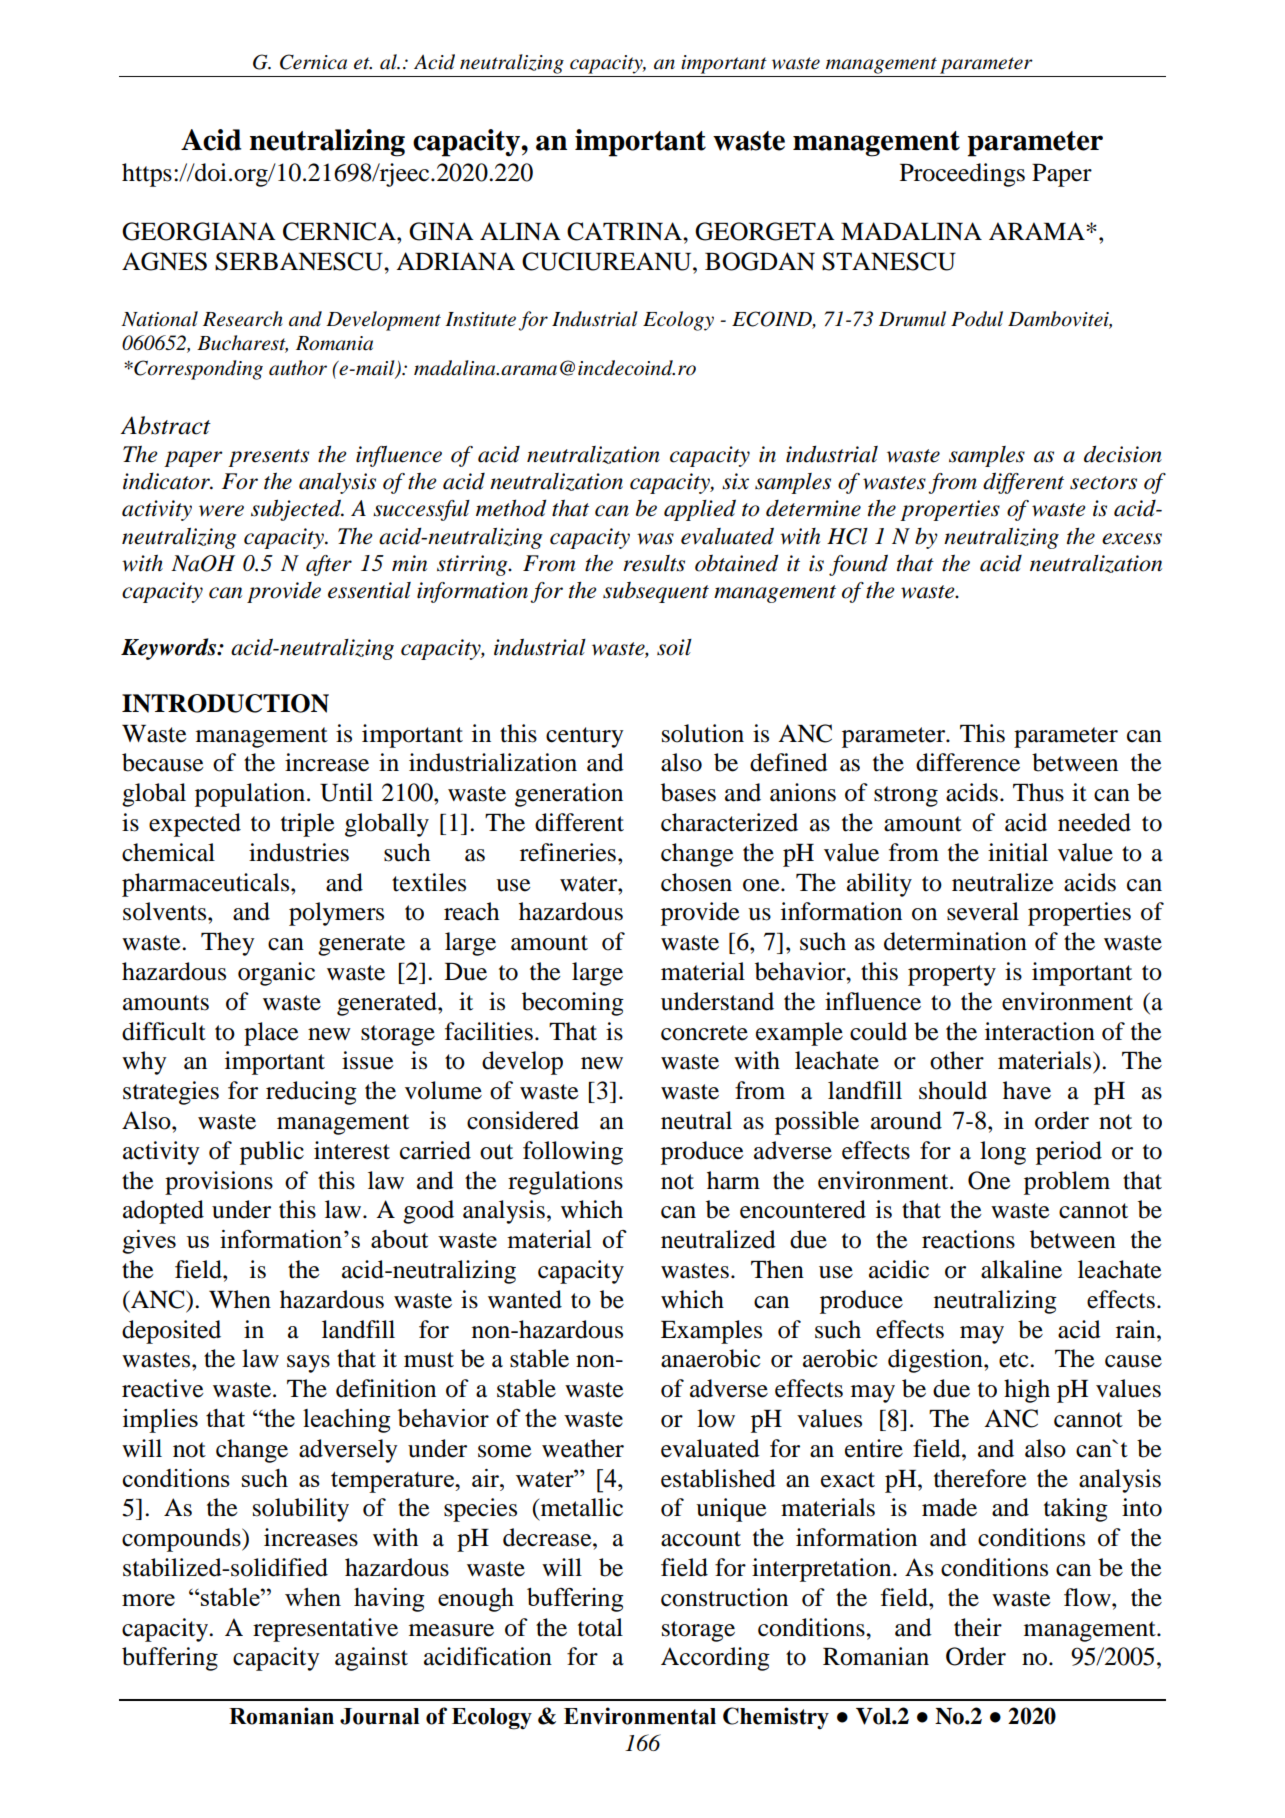 Image resolution: width=1285 pixels, height=1818 pixels. Describe the element at coordinates (625, 231) in the image. I see `CATRINA` at that location.
